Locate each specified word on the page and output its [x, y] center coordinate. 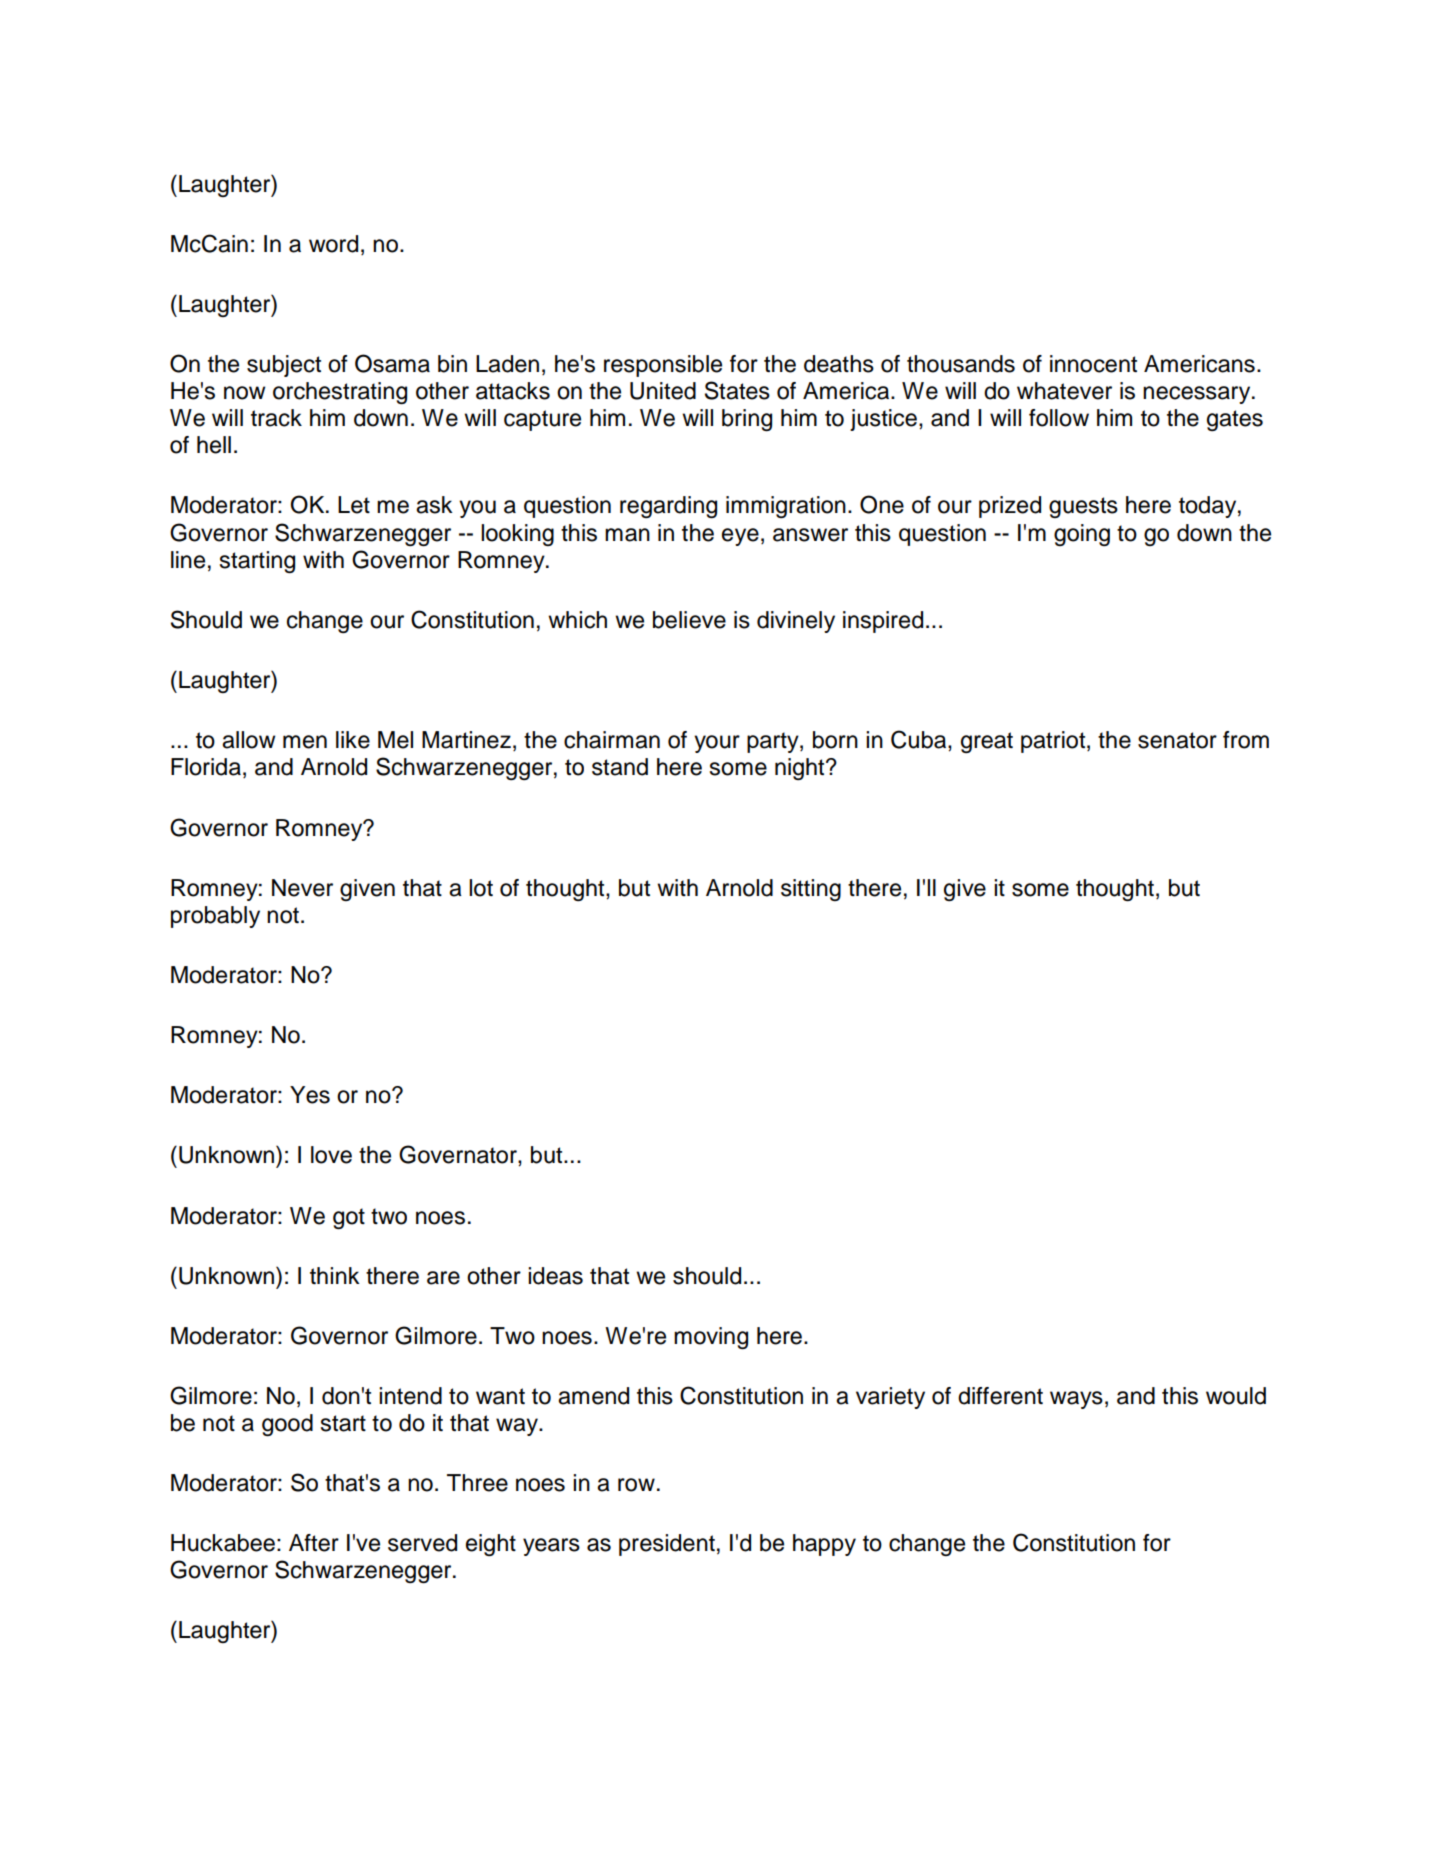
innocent [1093, 364]
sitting [811, 890]
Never [302, 888]
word [333, 244]
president [667, 1545]
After [314, 1543]
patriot [1054, 742]
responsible [663, 366]
